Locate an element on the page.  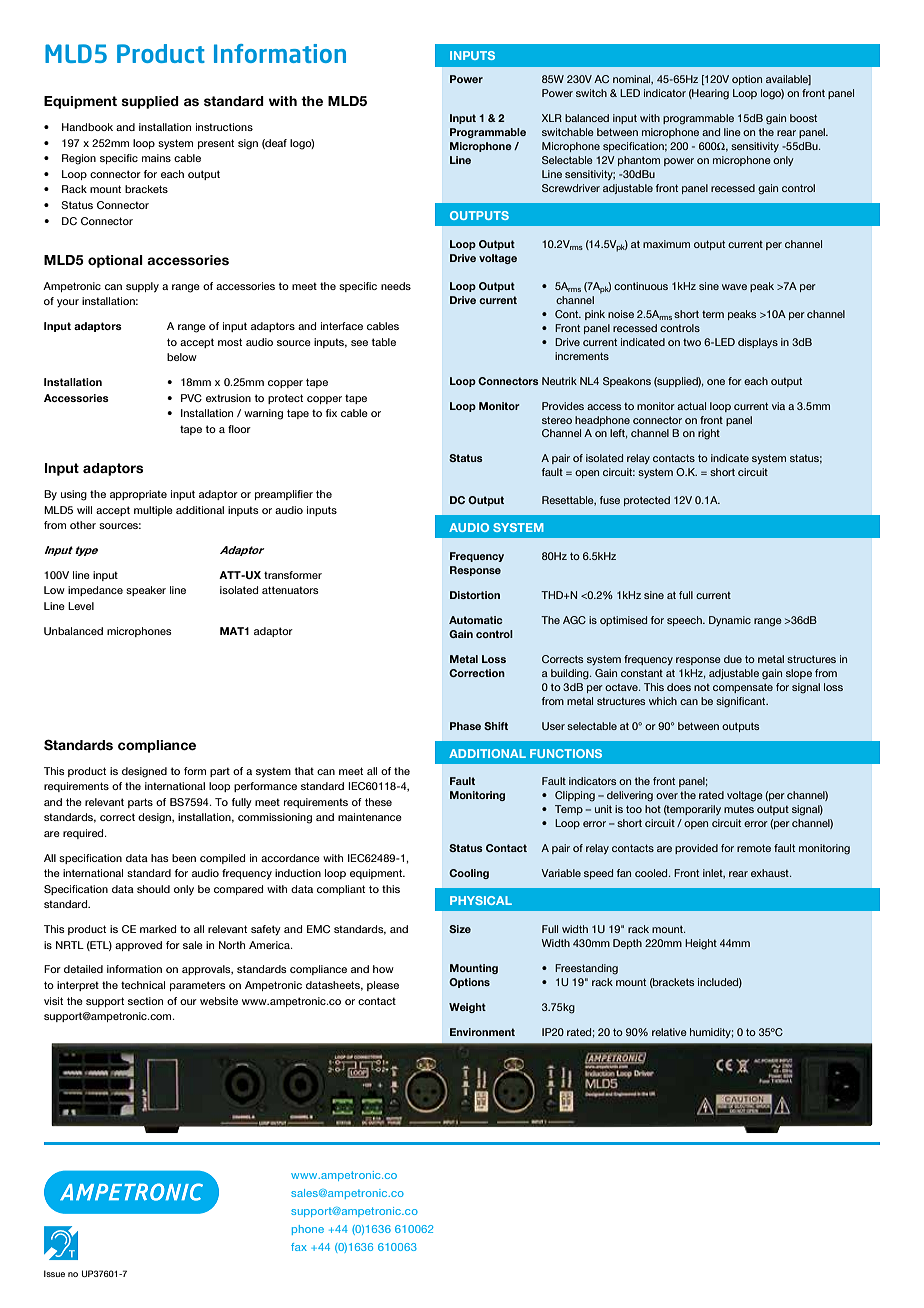
technical is located at coordinates (143, 985).
